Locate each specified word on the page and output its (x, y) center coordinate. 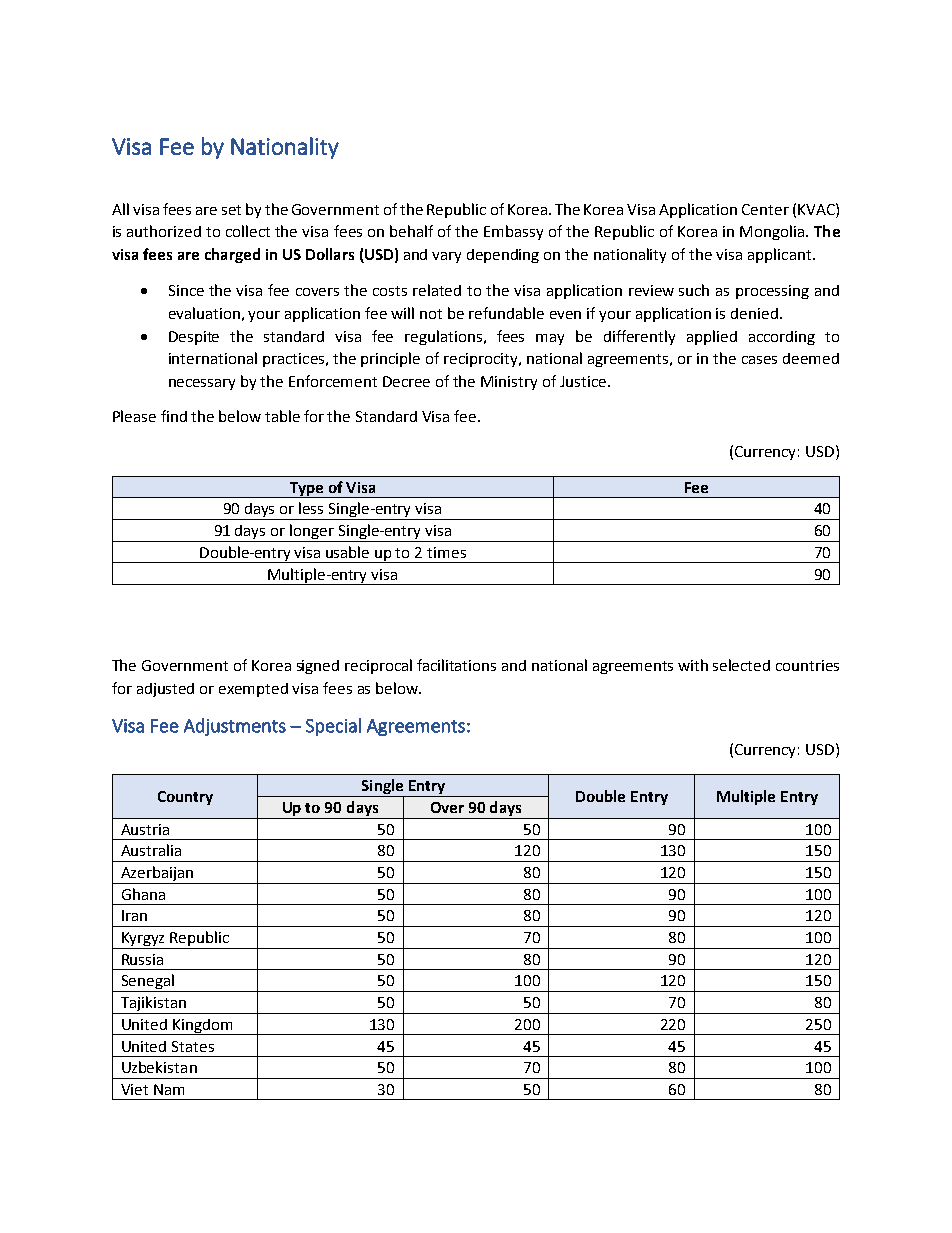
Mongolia (772, 232)
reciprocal (378, 666)
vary (446, 257)
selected (741, 665)
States (193, 1046)
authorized (164, 231)
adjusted (165, 690)
